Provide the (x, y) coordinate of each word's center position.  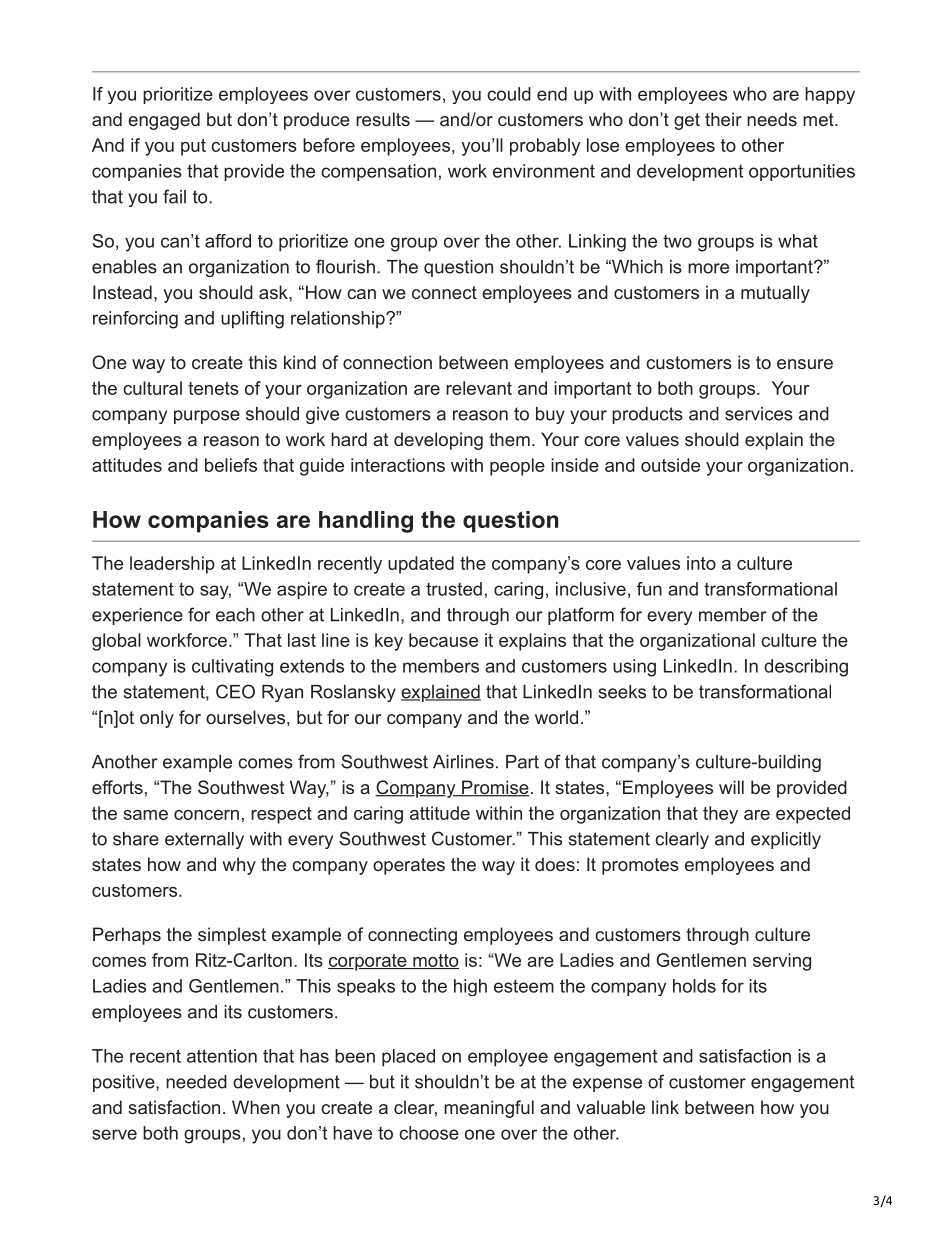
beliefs (231, 465)
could (509, 94)
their (723, 119)
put (193, 147)
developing (438, 441)
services (759, 414)
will (731, 787)
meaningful (489, 1109)
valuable (610, 1107)
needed (196, 1082)
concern (206, 815)
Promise (494, 788)
